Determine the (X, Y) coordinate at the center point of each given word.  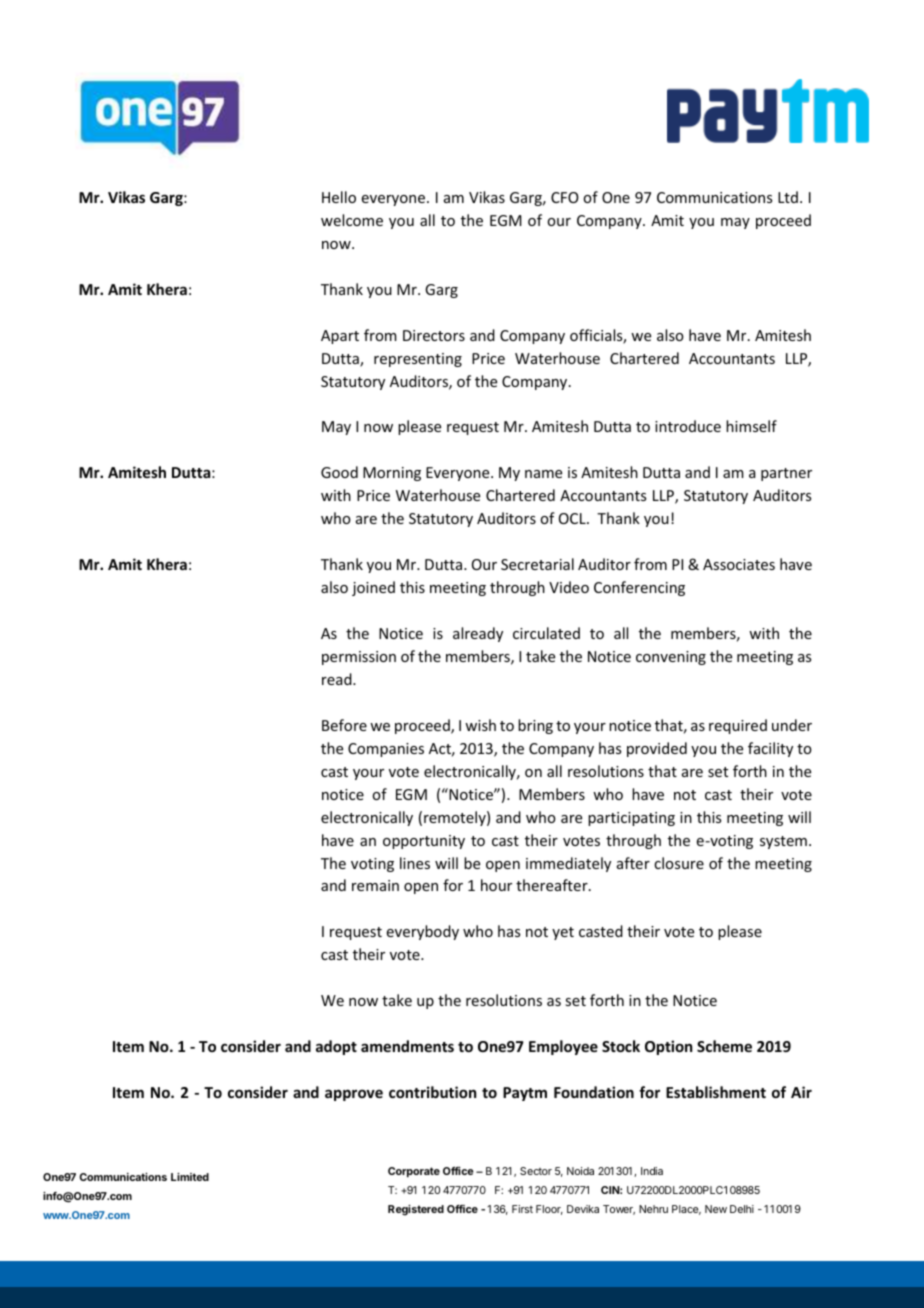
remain (375, 885)
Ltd (788, 197)
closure (679, 863)
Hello (339, 197)
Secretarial (537, 564)
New (716, 1209)
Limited (190, 1176)
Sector (536, 1171)
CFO (565, 197)
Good (339, 472)
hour (496, 885)
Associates (739, 564)
